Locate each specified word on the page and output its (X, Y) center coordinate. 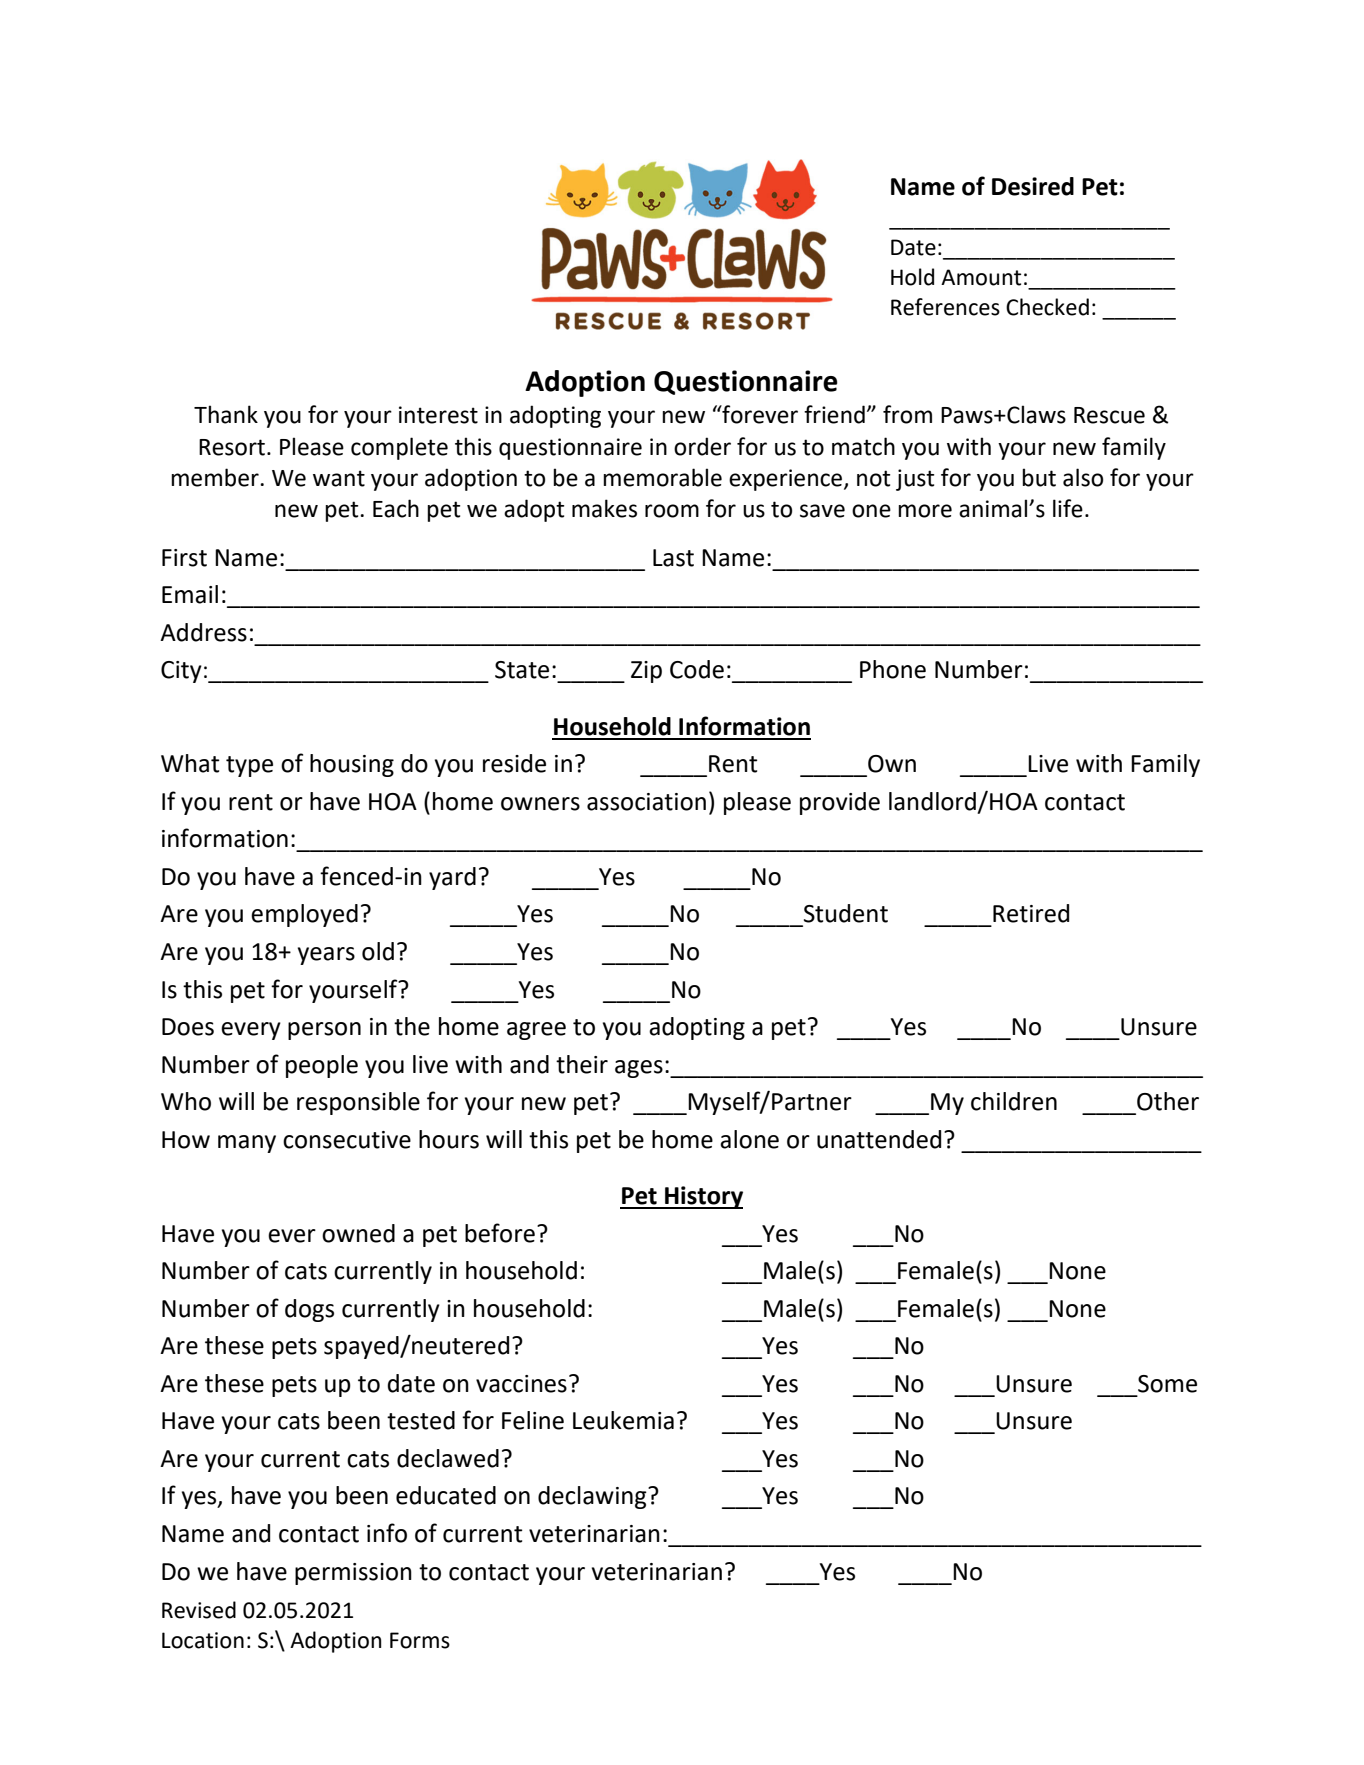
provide (840, 803)
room (672, 511)
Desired (1033, 186)
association (646, 802)
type (249, 766)
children (1014, 1101)
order (702, 446)
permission (353, 1574)
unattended (879, 1139)
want (339, 478)
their (582, 1064)
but (1039, 477)
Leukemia (623, 1420)
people (322, 1066)
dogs (309, 1310)
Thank (226, 414)
